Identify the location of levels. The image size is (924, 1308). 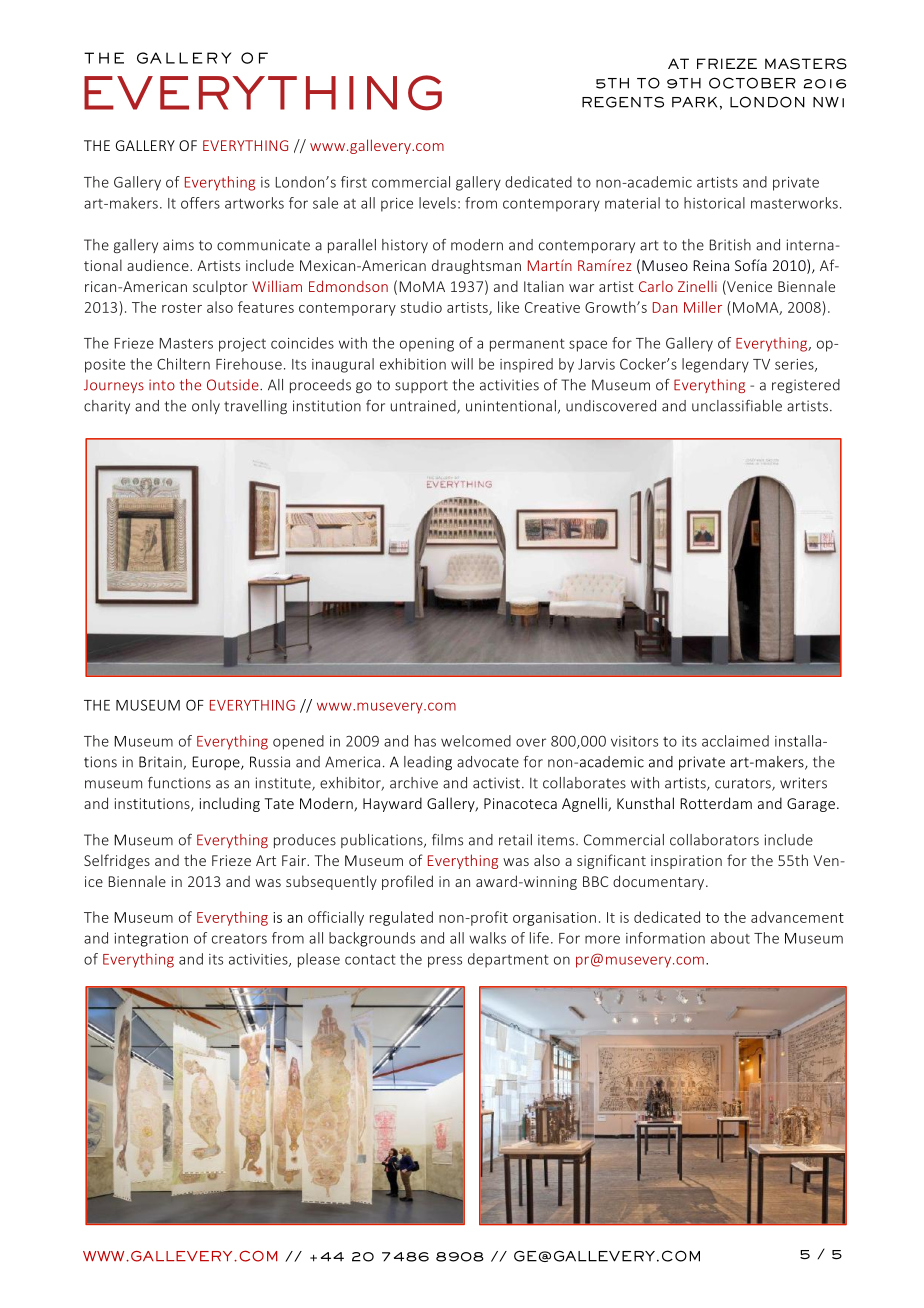
(437, 203).
